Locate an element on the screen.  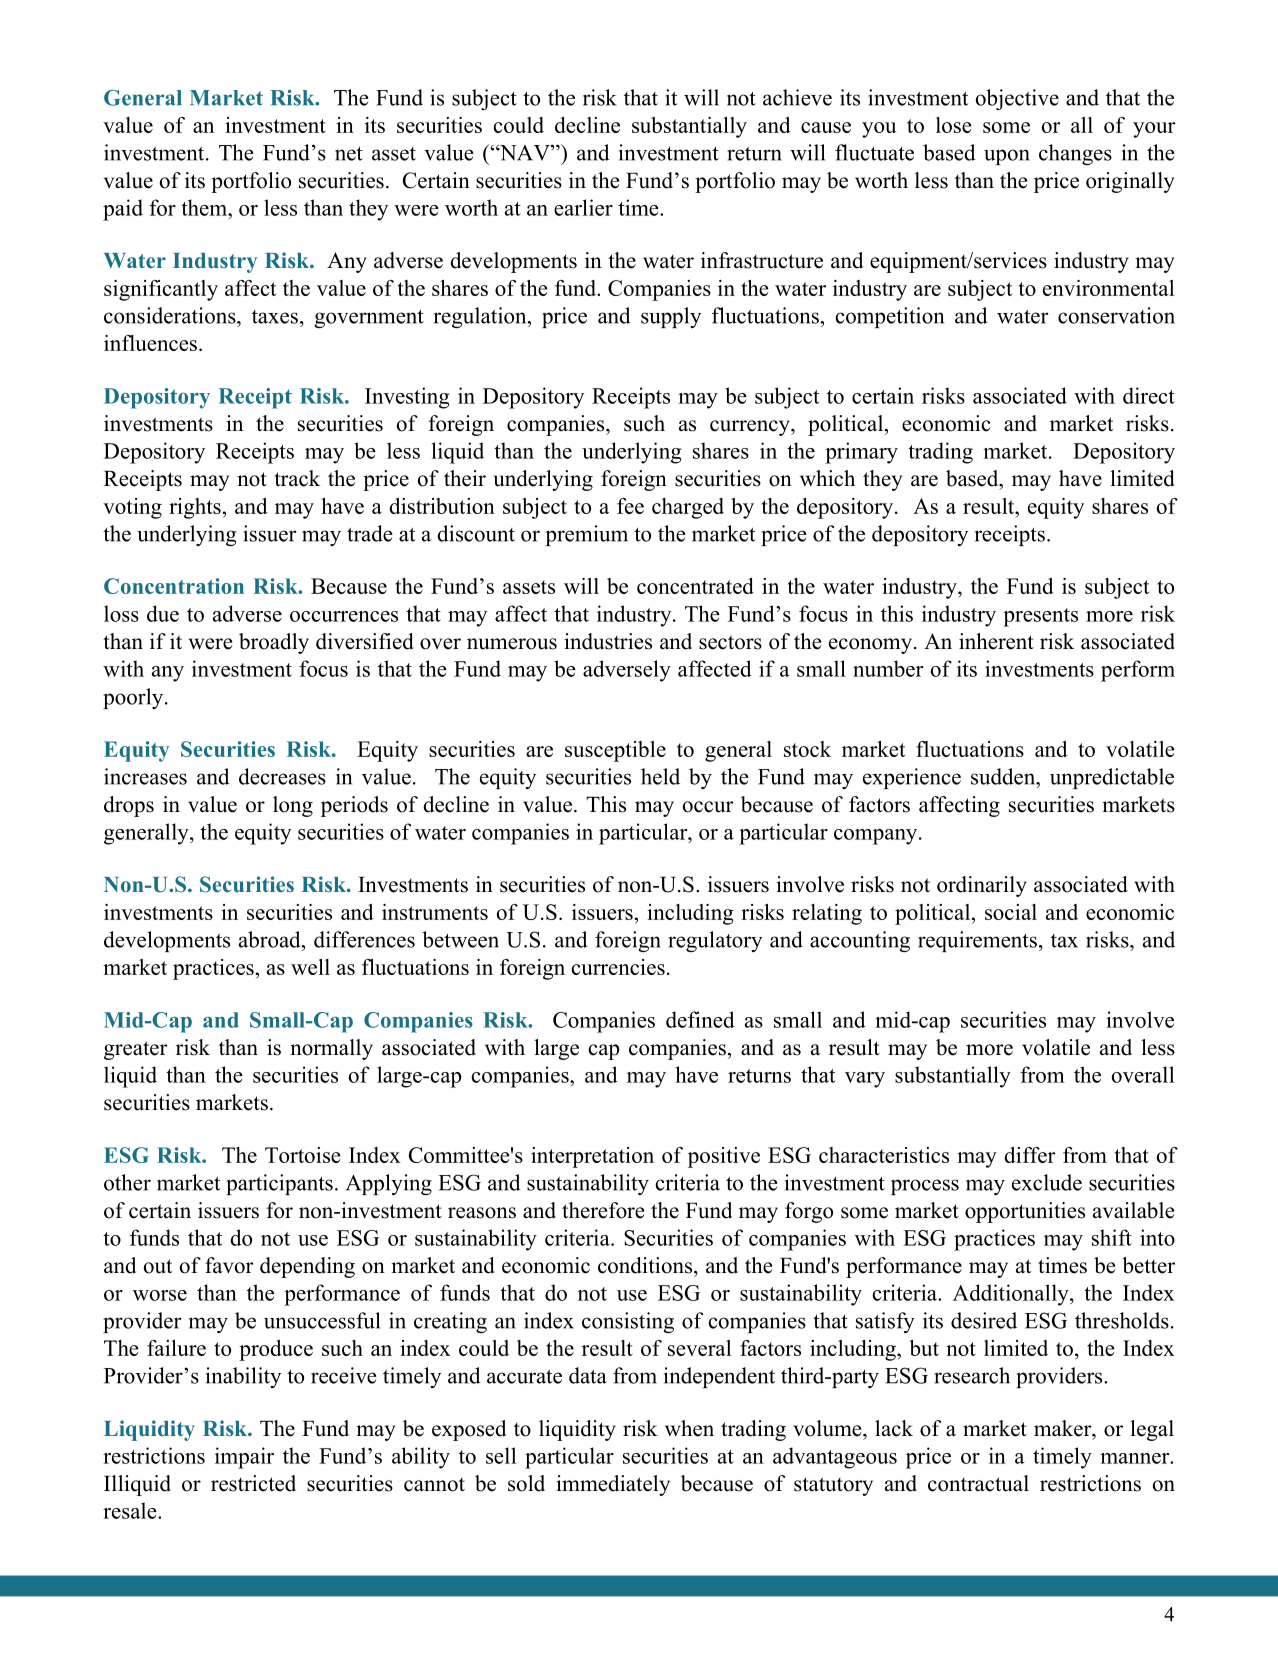
immediately is located at coordinates (613, 1485).
